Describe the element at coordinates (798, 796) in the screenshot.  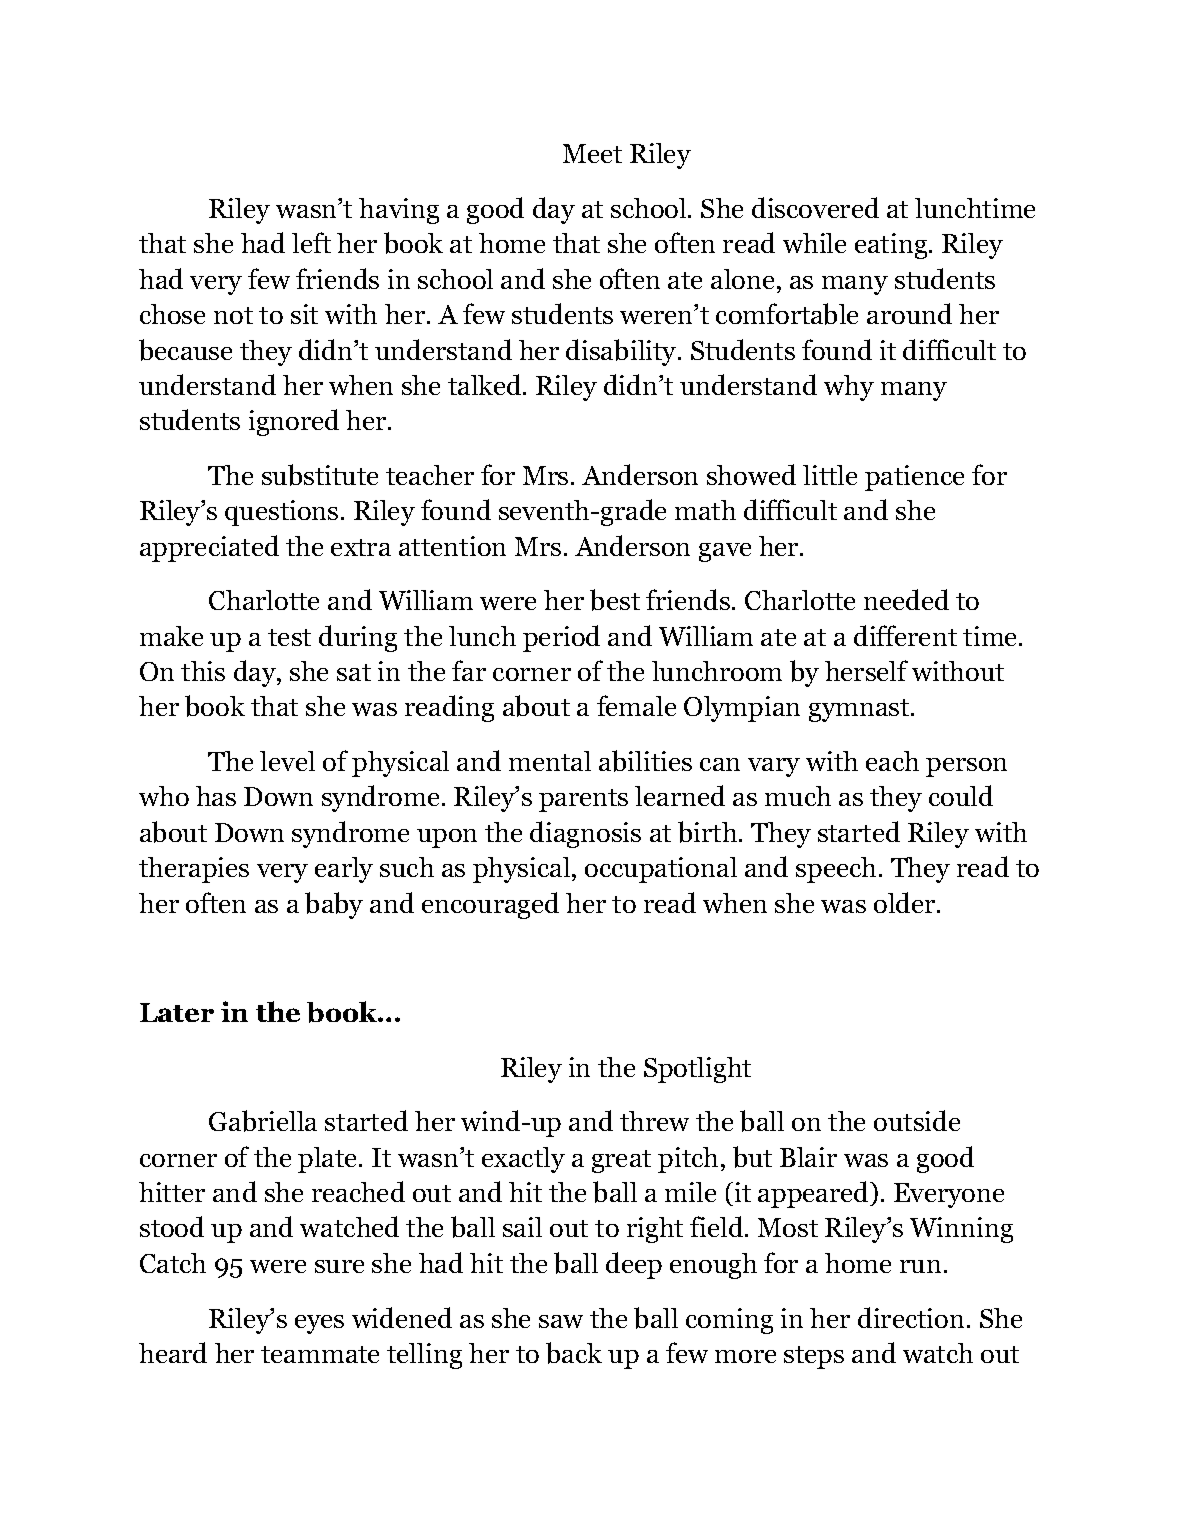
I see `much` at that location.
